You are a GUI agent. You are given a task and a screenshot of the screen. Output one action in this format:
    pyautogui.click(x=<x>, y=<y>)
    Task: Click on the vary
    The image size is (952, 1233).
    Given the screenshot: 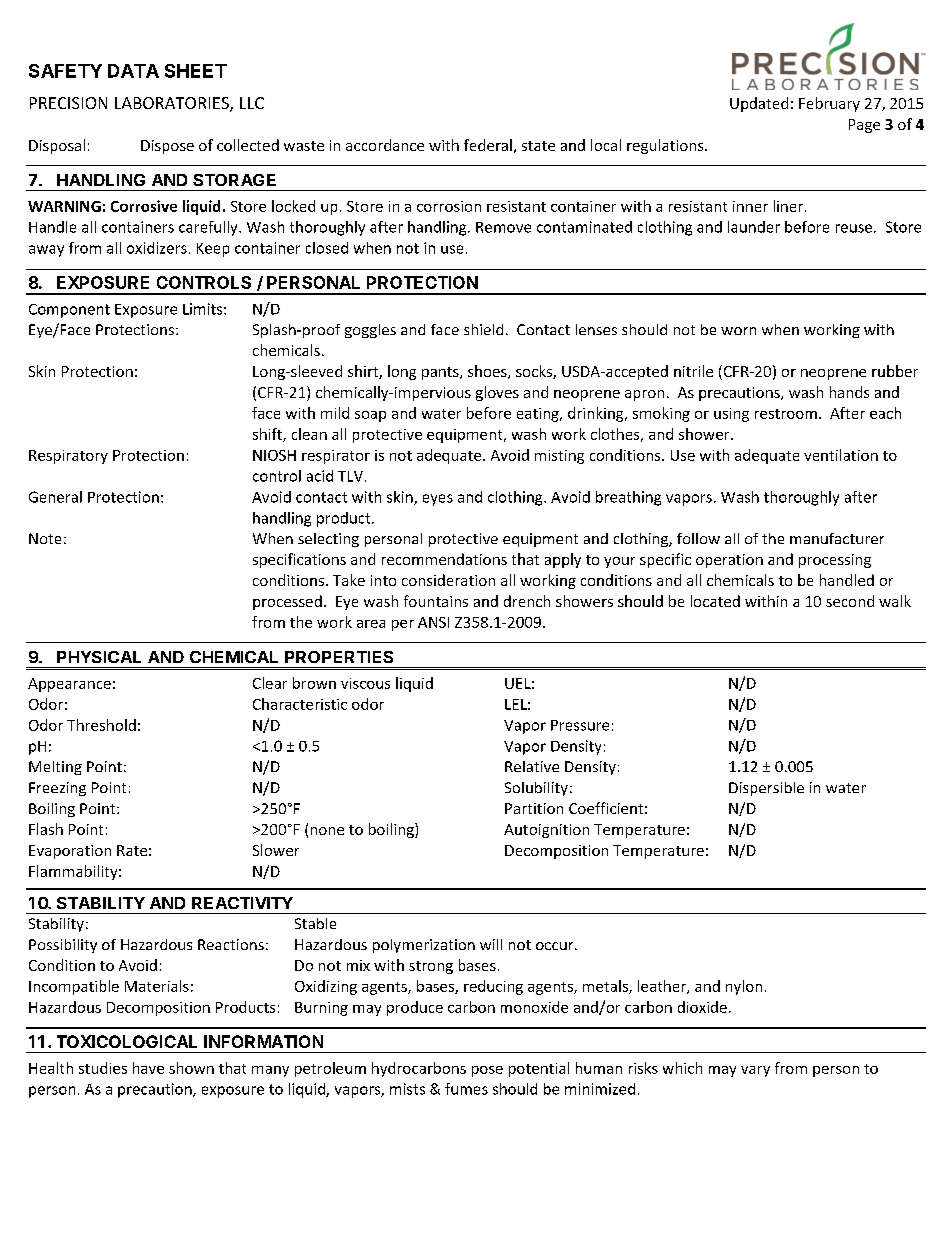 What is the action you would take?
    pyautogui.click(x=755, y=1071)
